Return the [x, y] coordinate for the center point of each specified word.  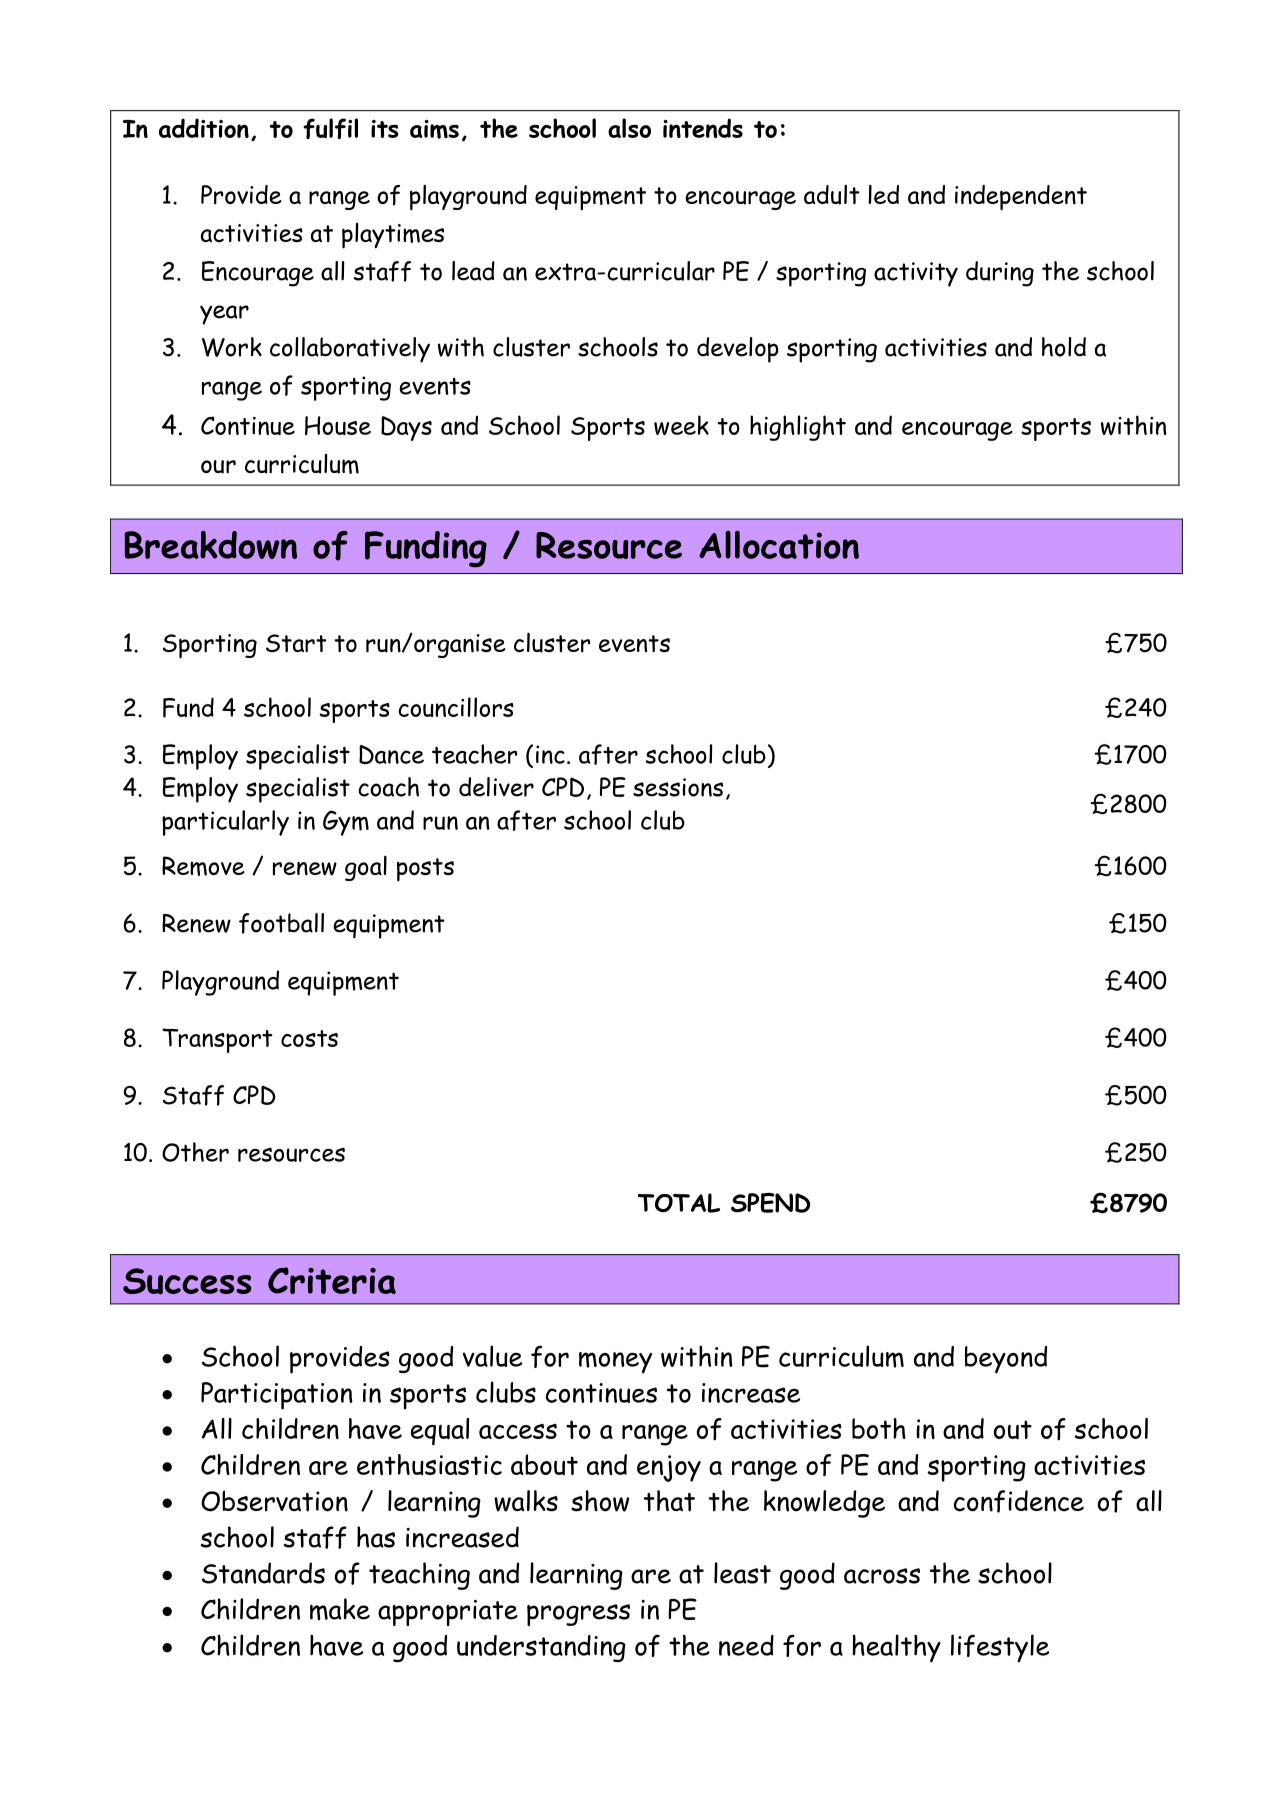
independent [1021, 198]
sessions [678, 787]
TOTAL [679, 1203]
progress [578, 1615]
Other [195, 1152]
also [629, 128]
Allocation [779, 545]
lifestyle [1000, 1648]
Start [296, 643]
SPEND [771, 1203]
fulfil [330, 128]
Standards [263, 1573]
